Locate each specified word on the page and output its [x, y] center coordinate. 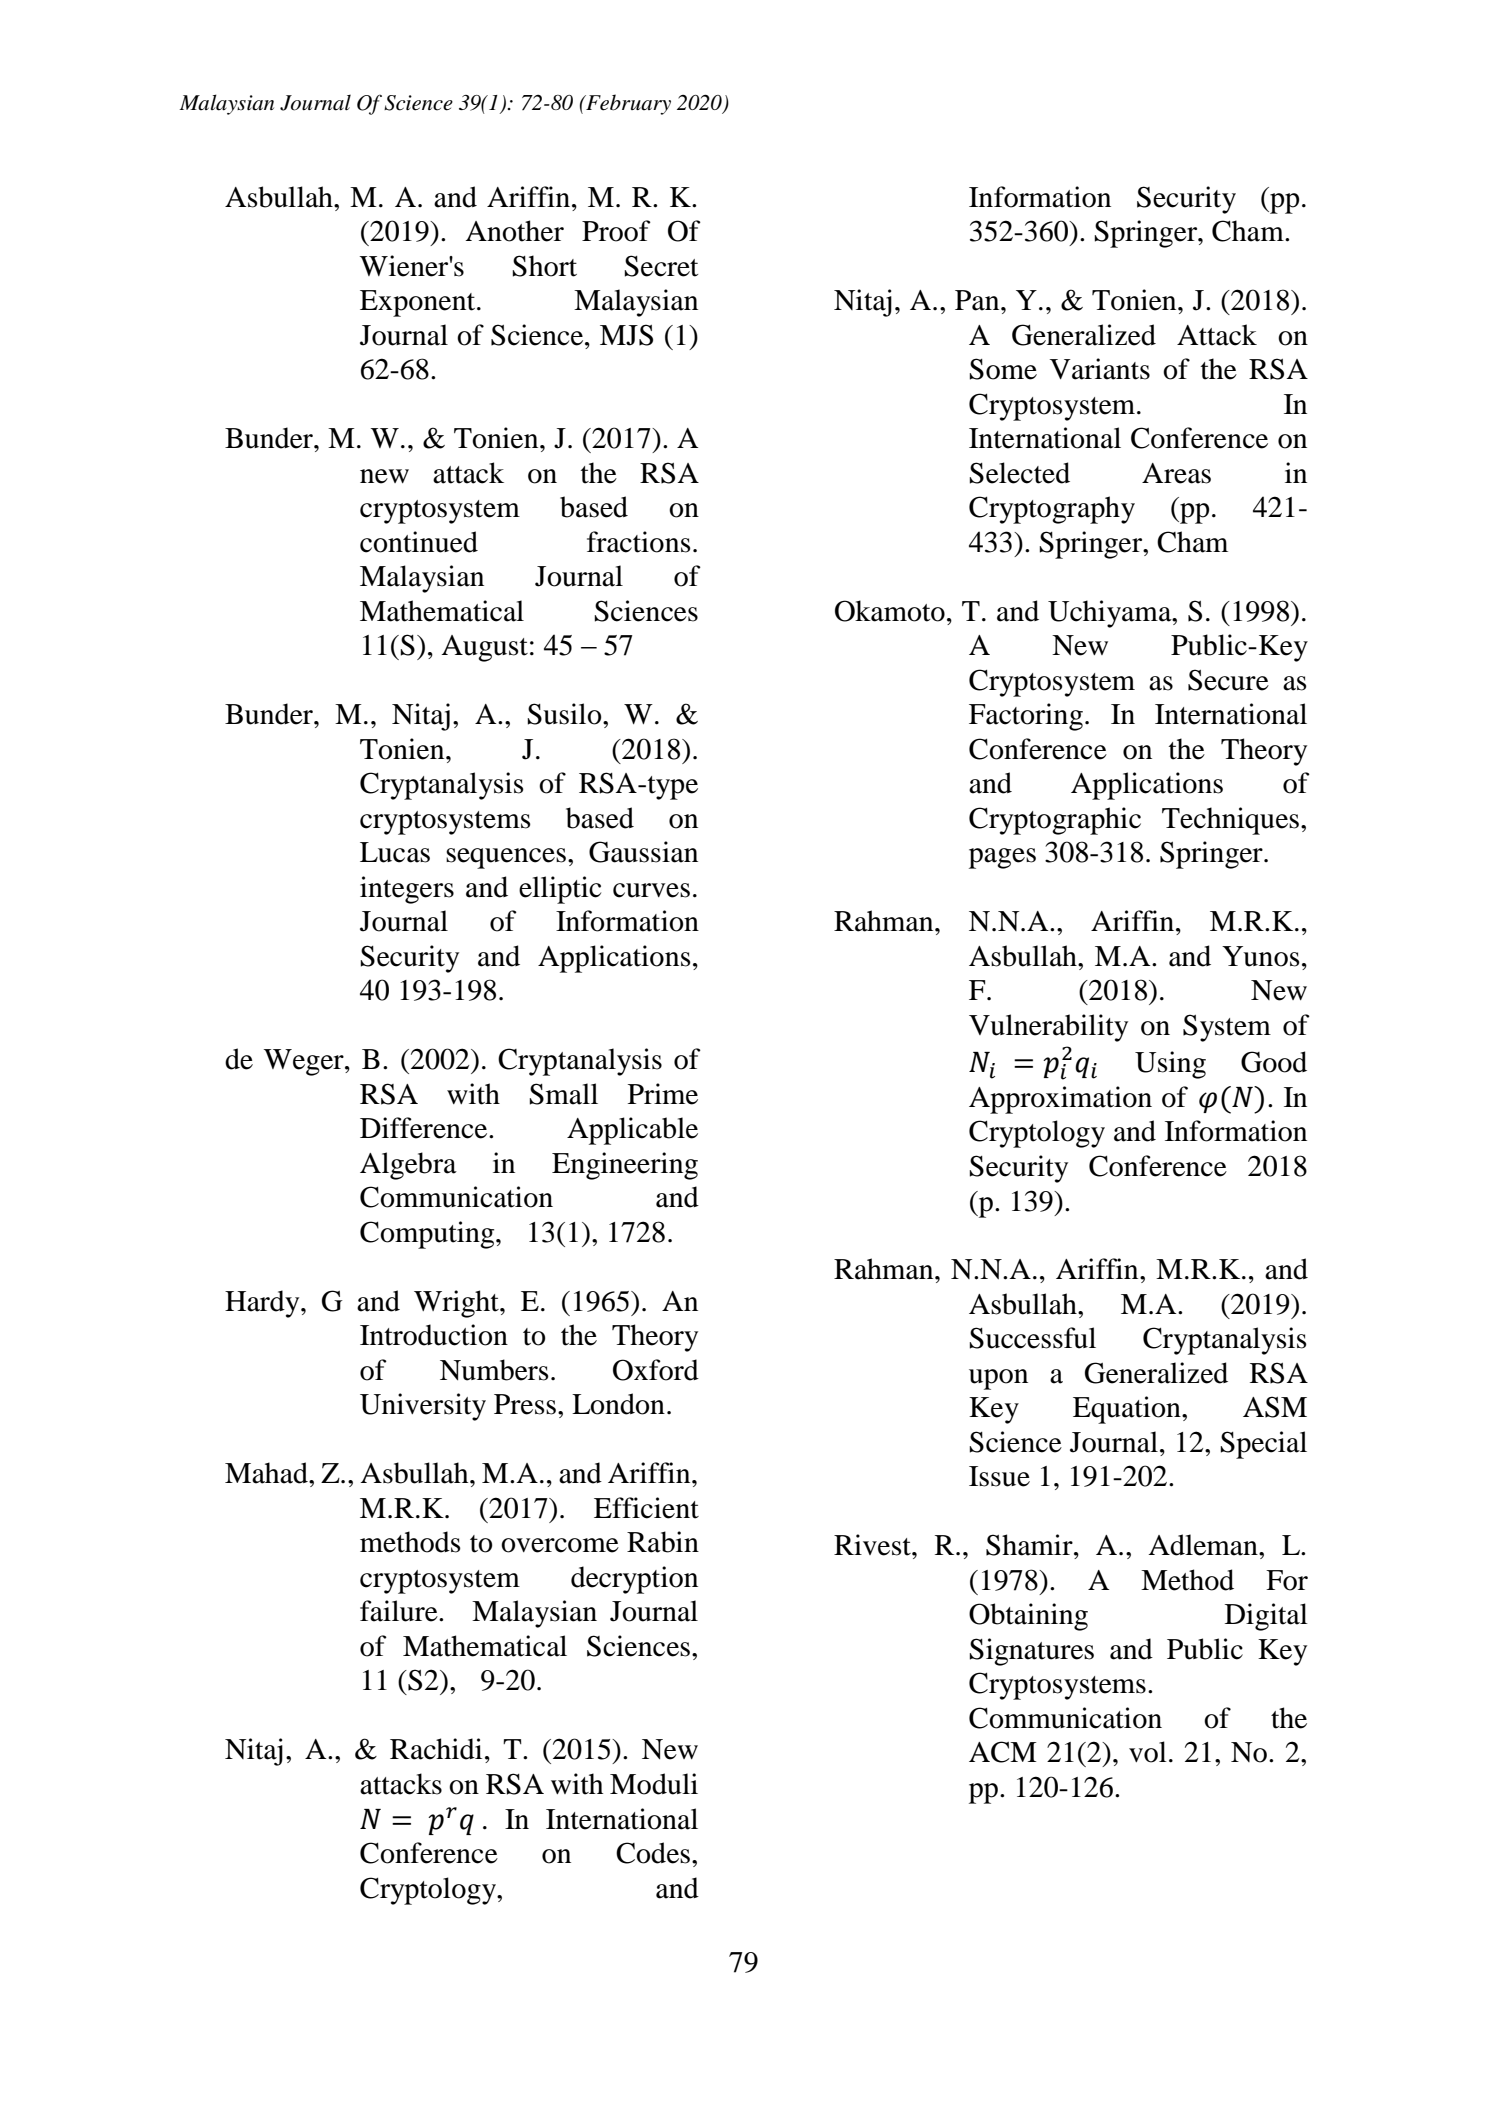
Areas [1176, 473]
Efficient [646, 1508]
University [423, 1407]
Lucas [395, 852]
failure [400, 1611]
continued [419, 542]
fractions [639, 542]
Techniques [1230, 821]
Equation [1128, 1410]
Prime [663, 1094]
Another [514, 231]
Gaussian [643, 852]
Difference [425, 1128]
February [627, 104]
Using [1170, 1065]
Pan [978, 300]
